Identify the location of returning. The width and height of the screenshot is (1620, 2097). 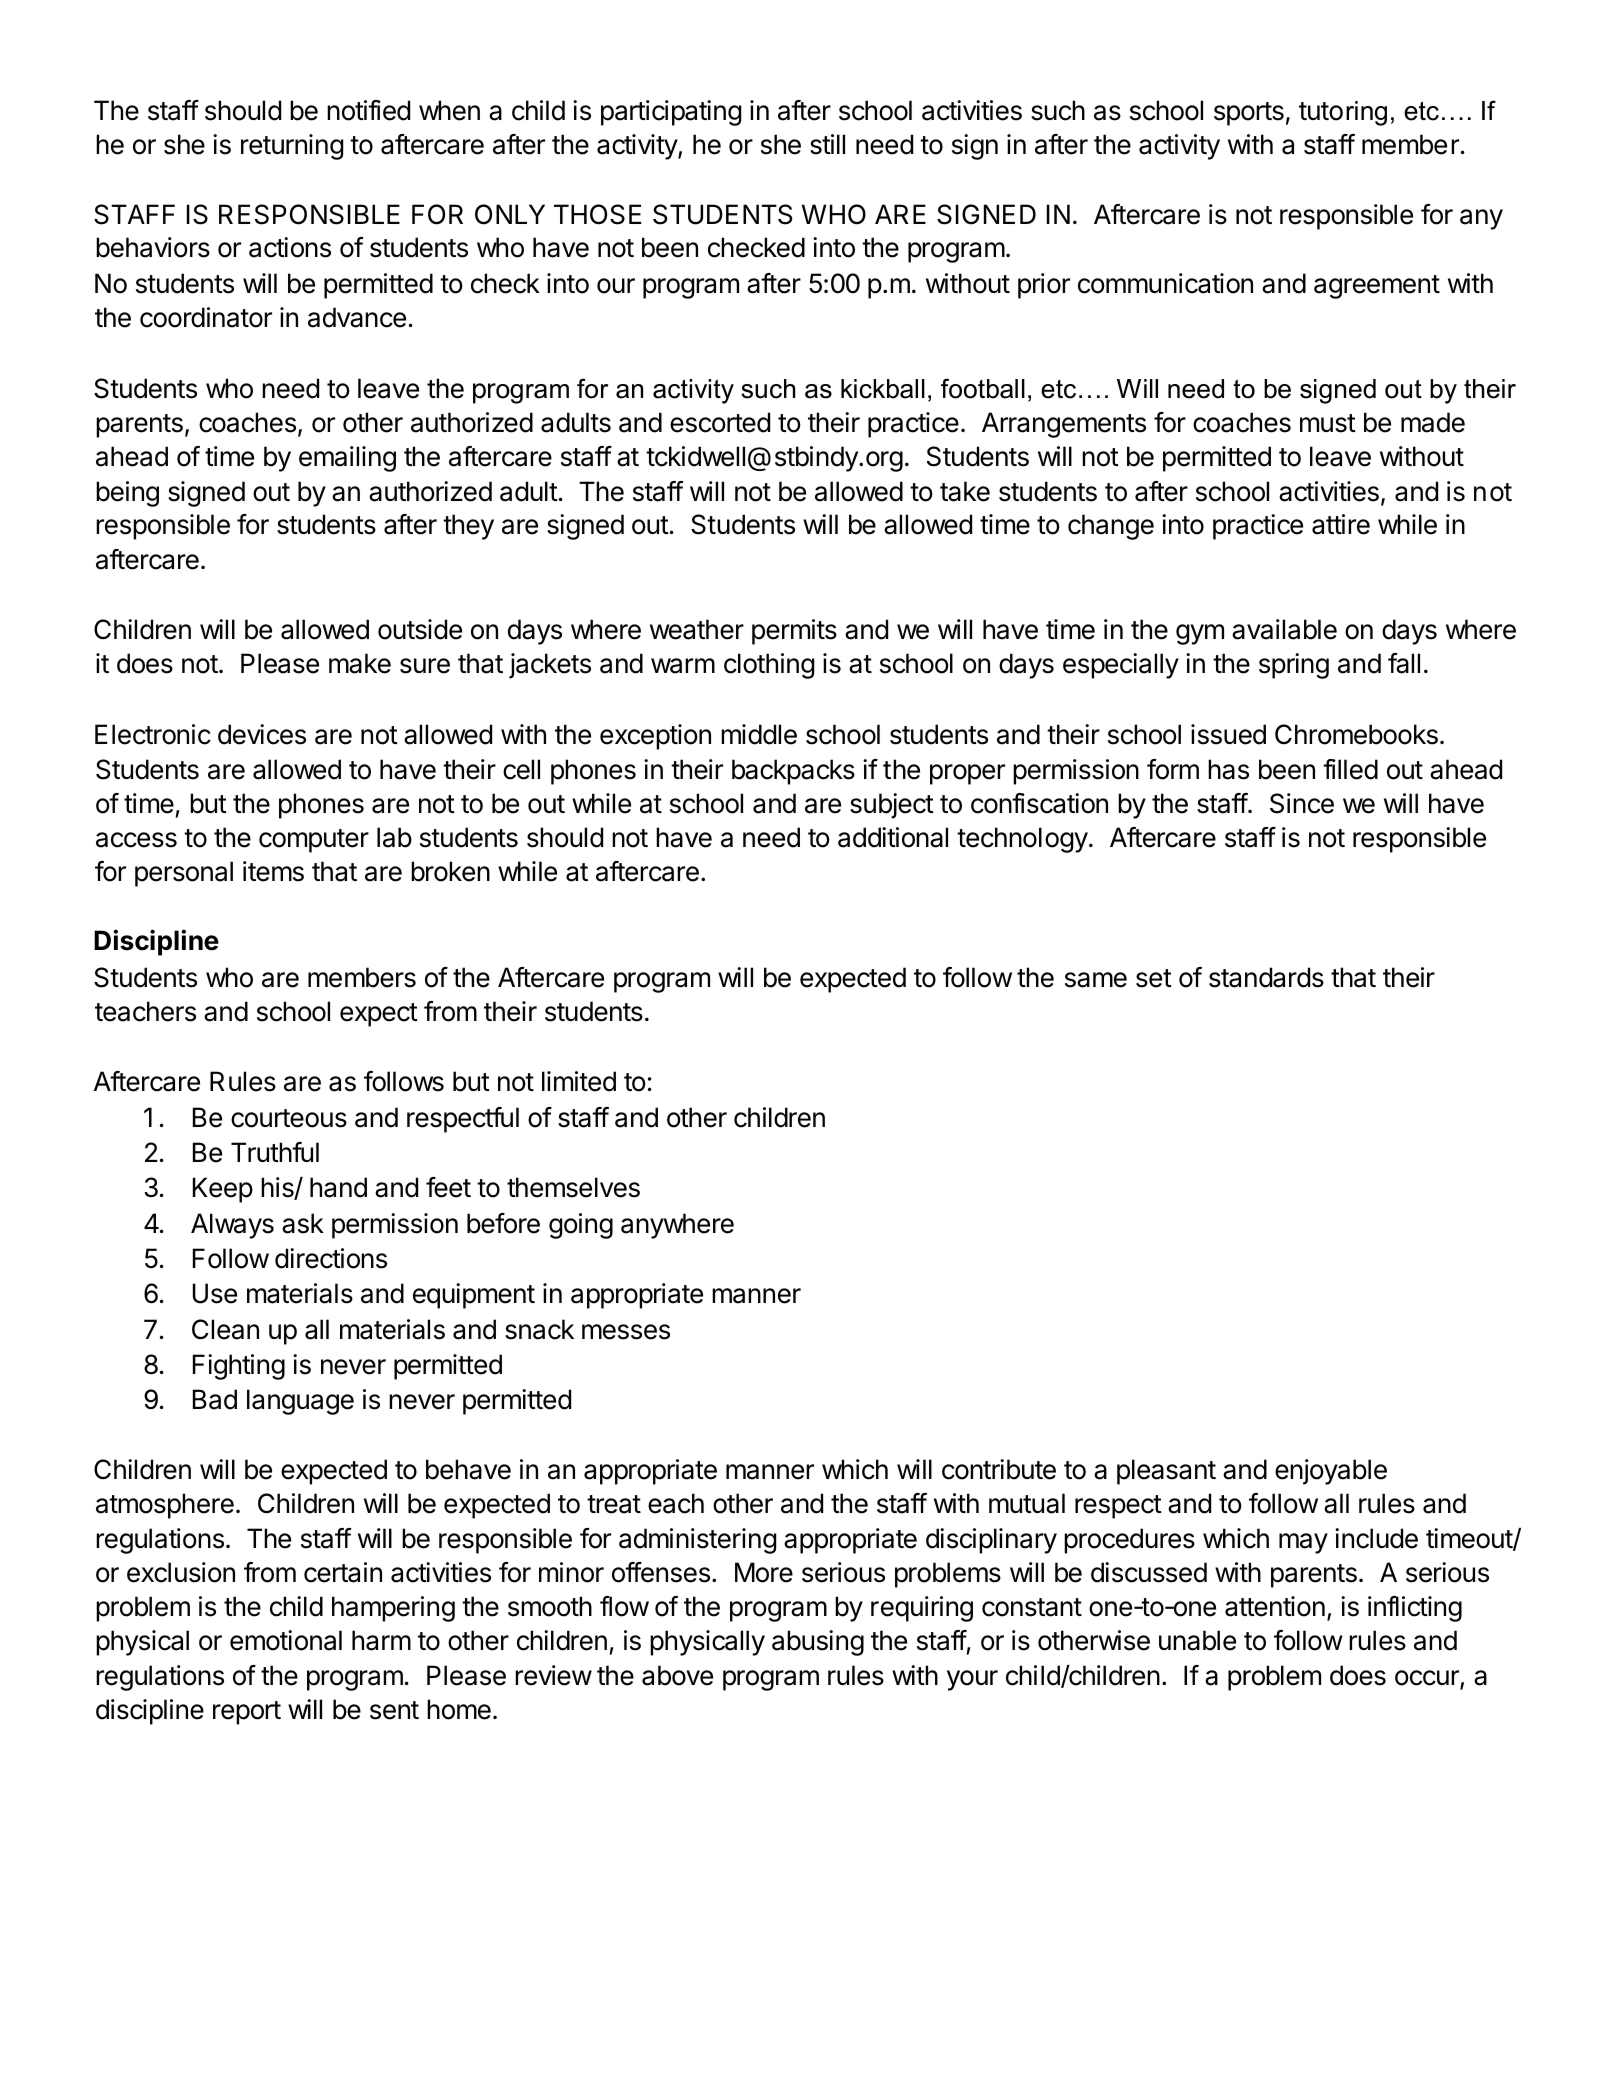
(292, 147).
